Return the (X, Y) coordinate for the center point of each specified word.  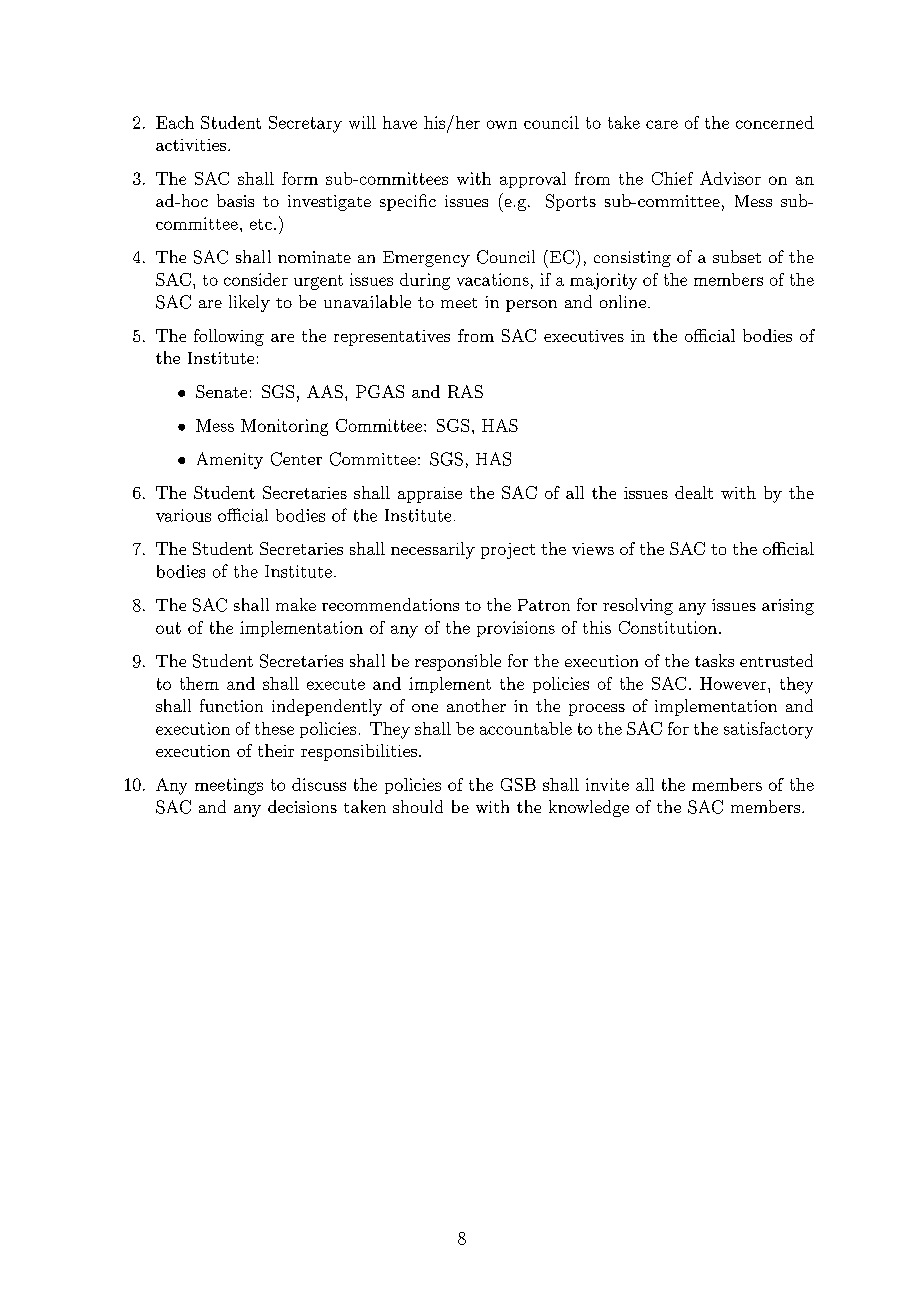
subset (737, 256)
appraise (430, 495)
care (662, 124)
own (502, 124)
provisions (516, 629)
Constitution (668, 627)
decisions (302, 806)
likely (249, 303)
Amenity (230, 460)
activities (191, 145)
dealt (694, 492)
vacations (493, 279)
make (296, 604)
